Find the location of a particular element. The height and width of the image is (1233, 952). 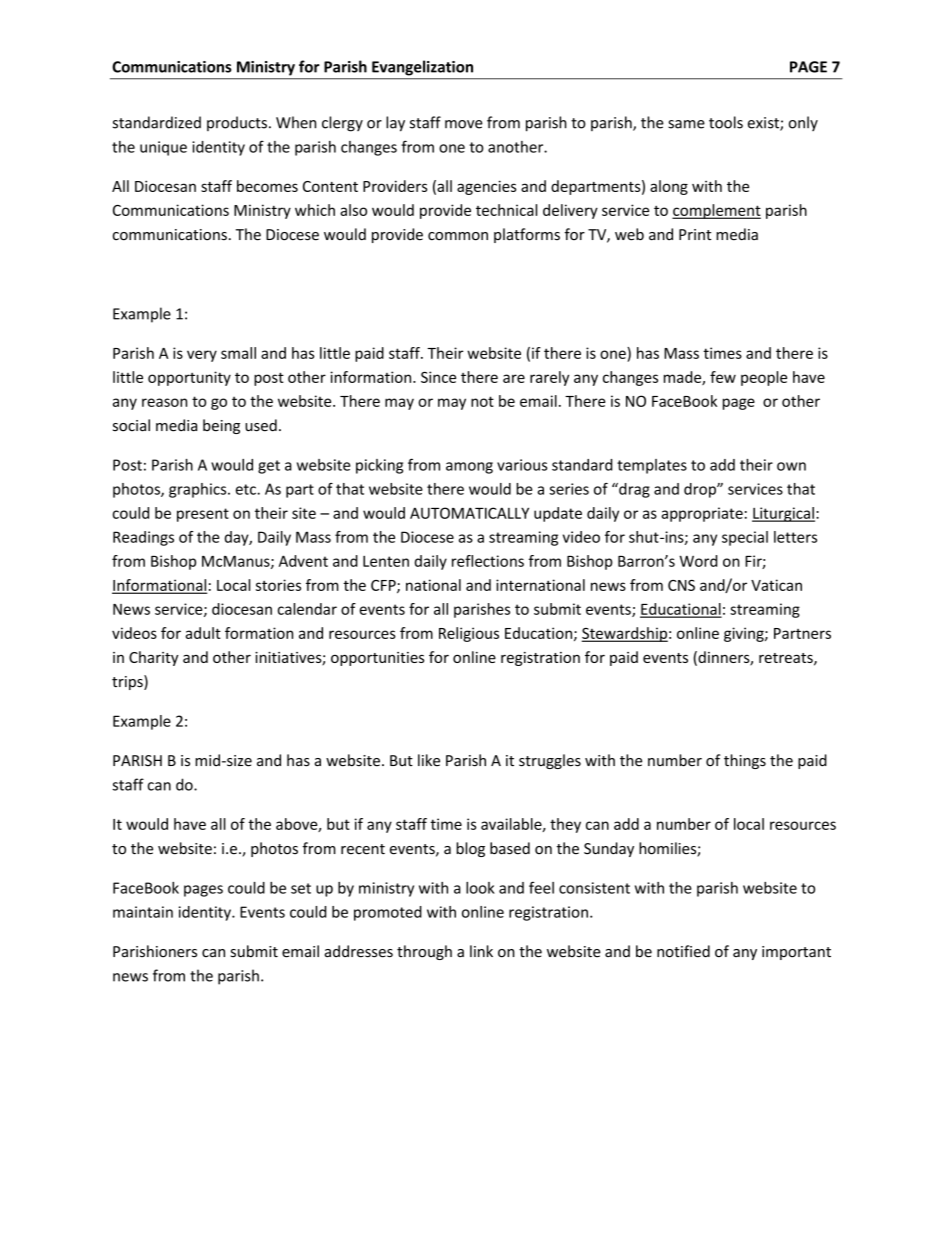

special is located at coordinates (745, 538).
